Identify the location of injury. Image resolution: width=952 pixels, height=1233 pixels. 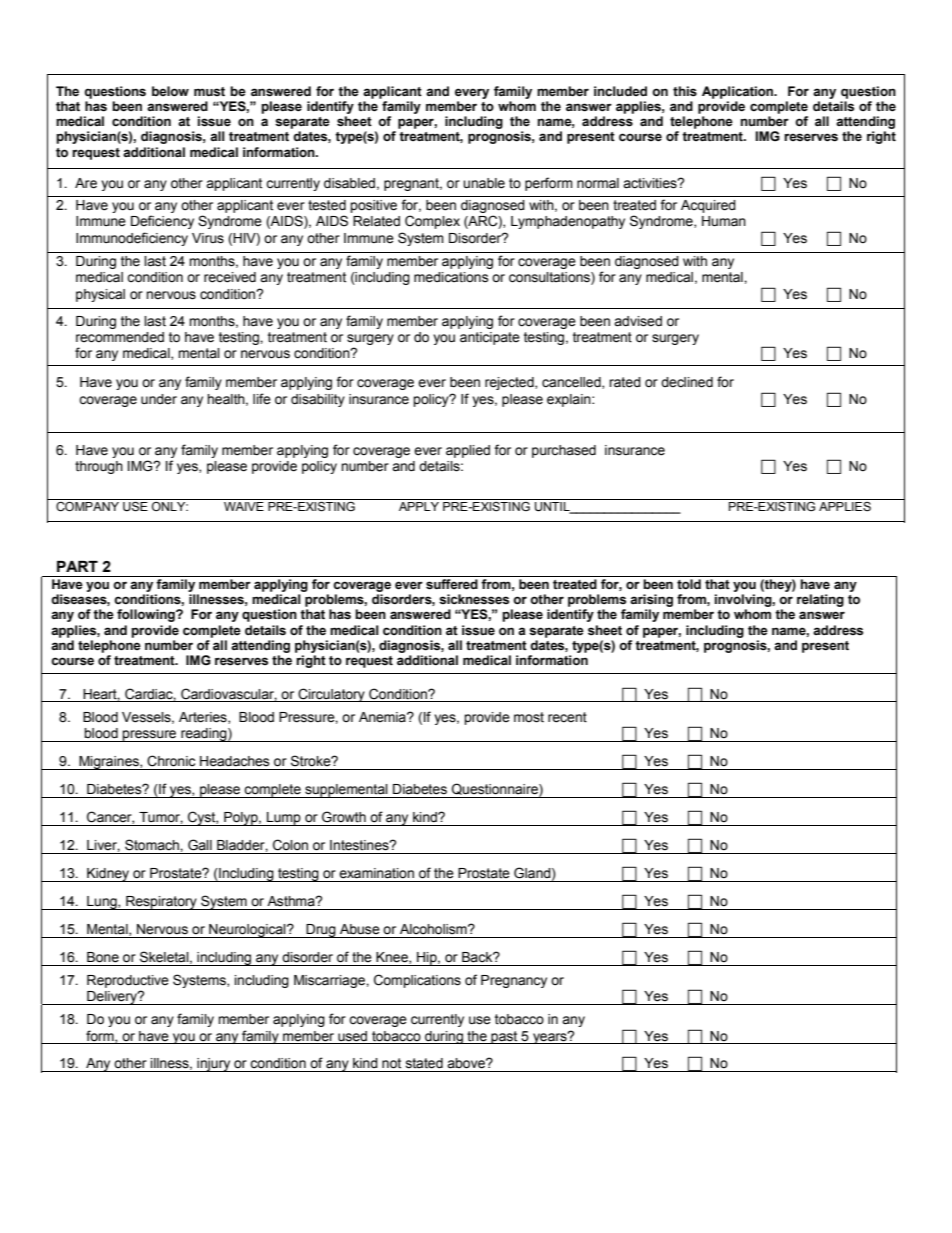
(214, 1065).
